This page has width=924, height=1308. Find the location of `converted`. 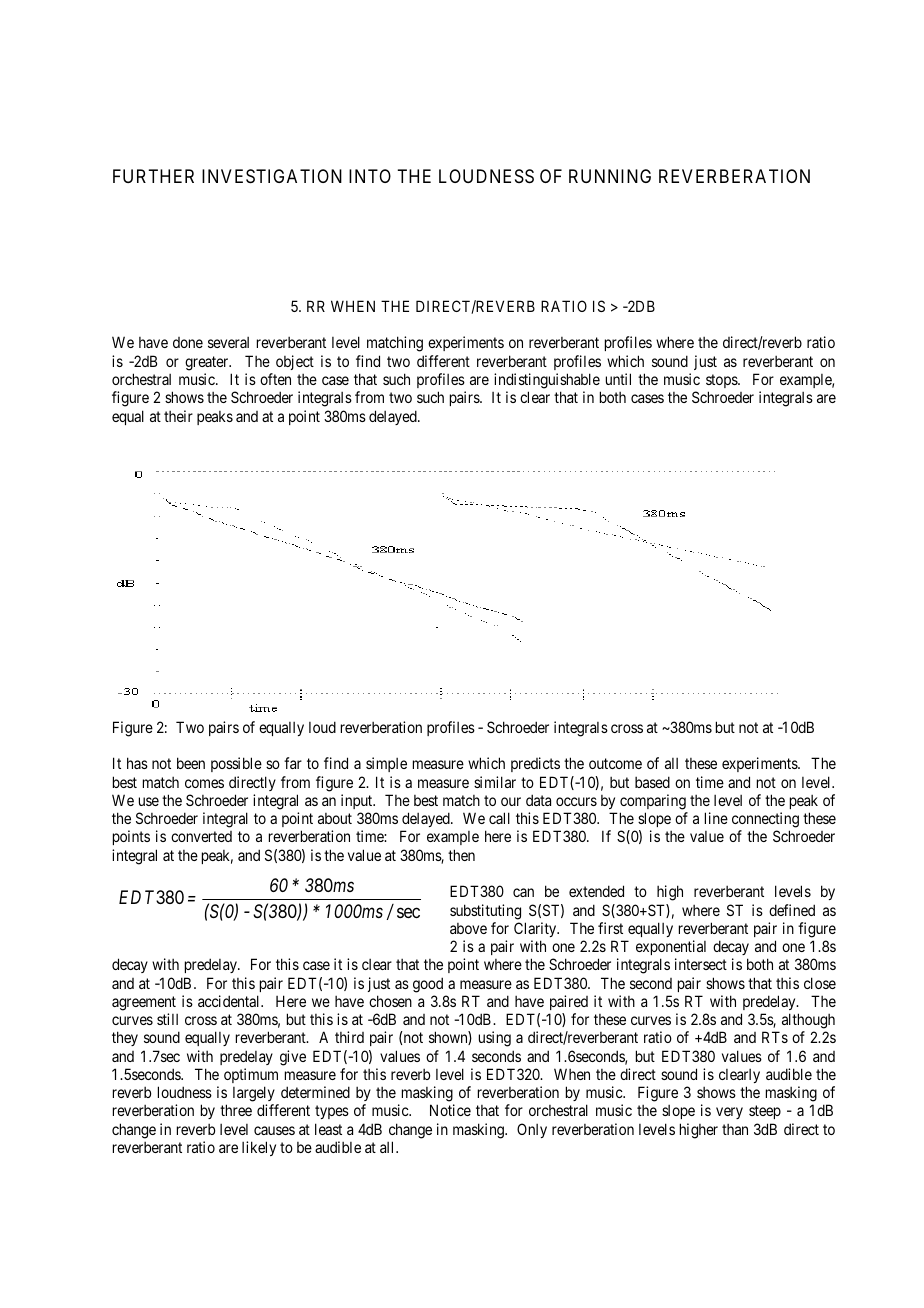

converted is located at coordinates (201, 836).
